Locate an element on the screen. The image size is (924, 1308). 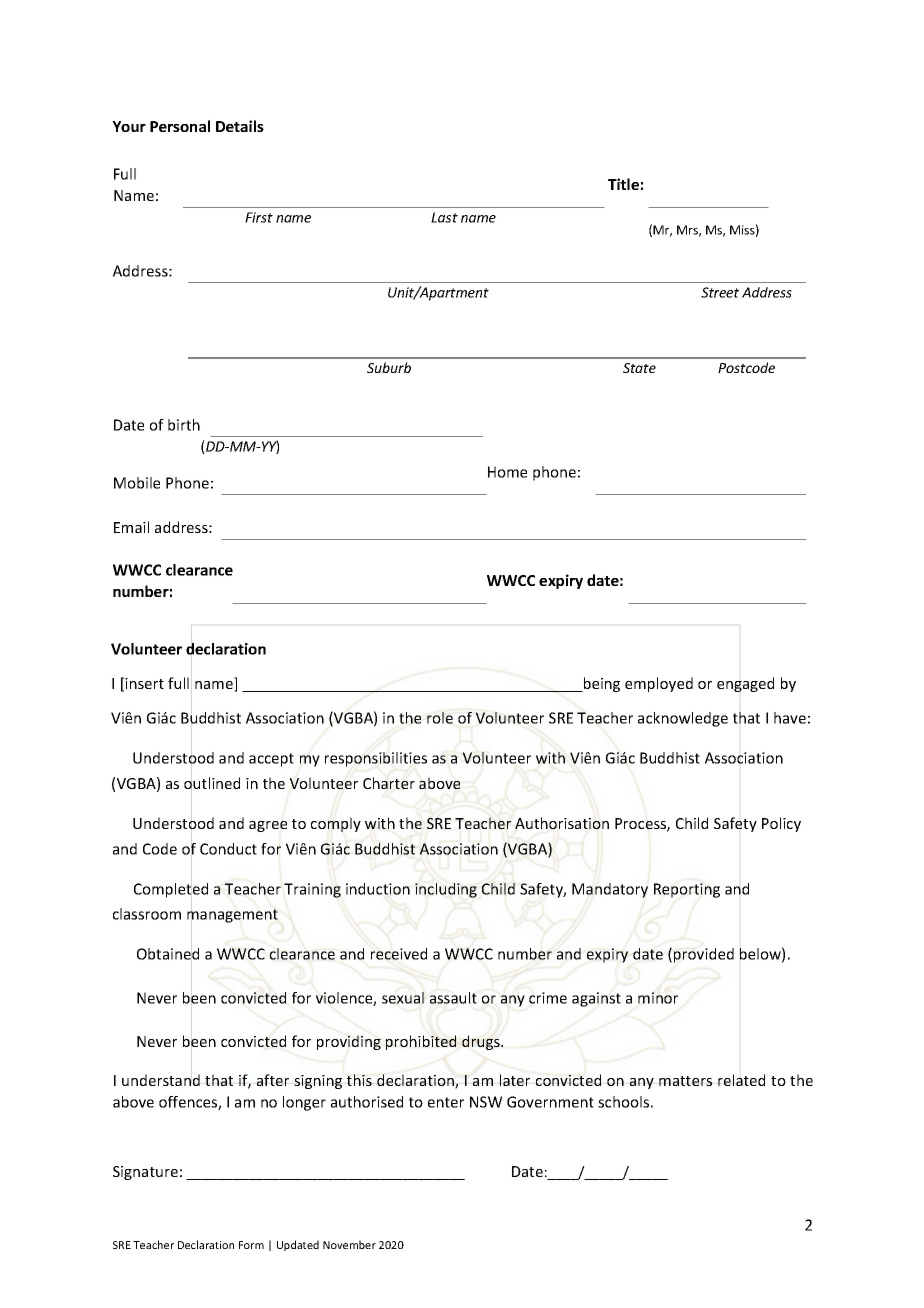
Form is located at coordinates (251, 1245).
